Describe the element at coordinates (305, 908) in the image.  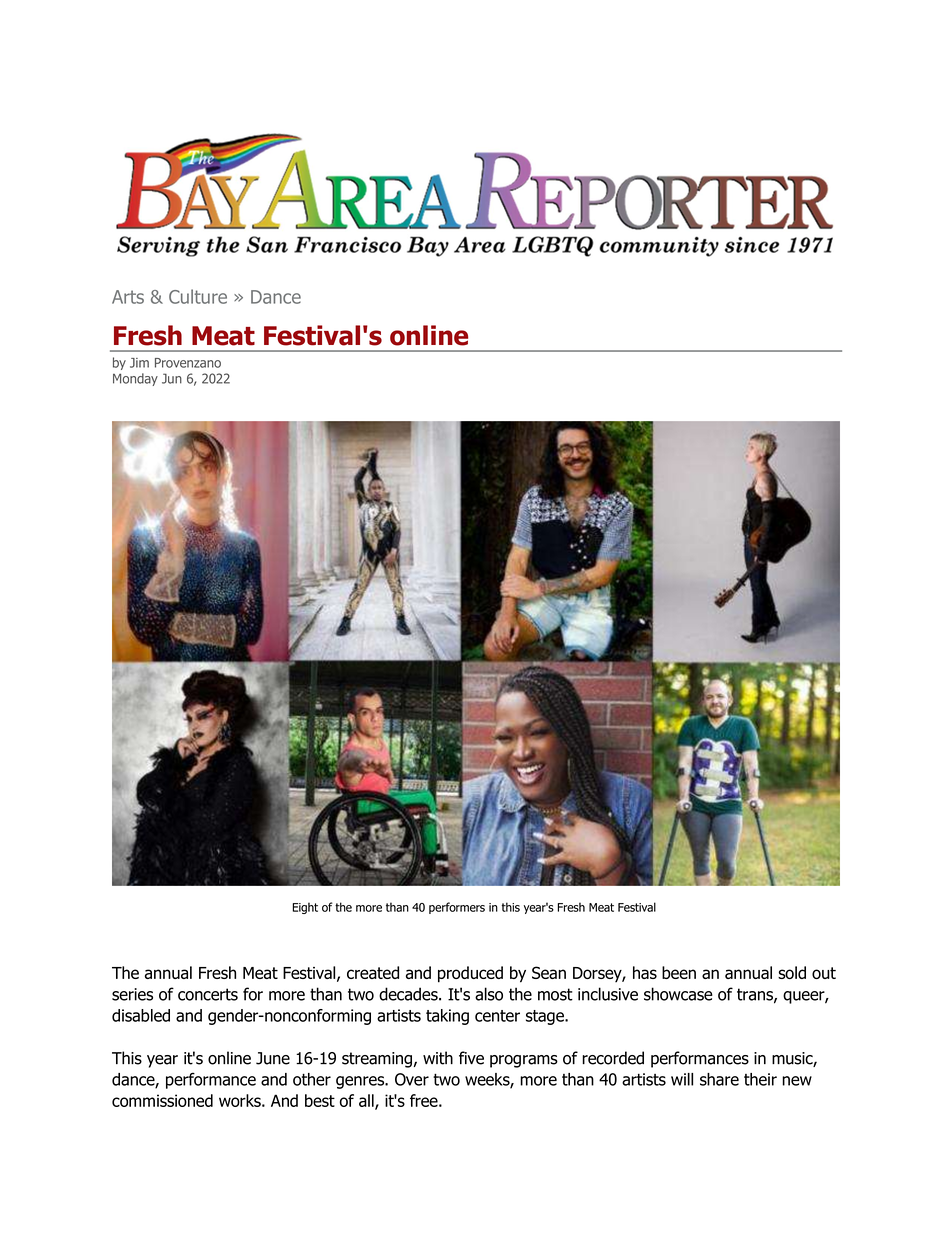
I see `Eight` at that location.
